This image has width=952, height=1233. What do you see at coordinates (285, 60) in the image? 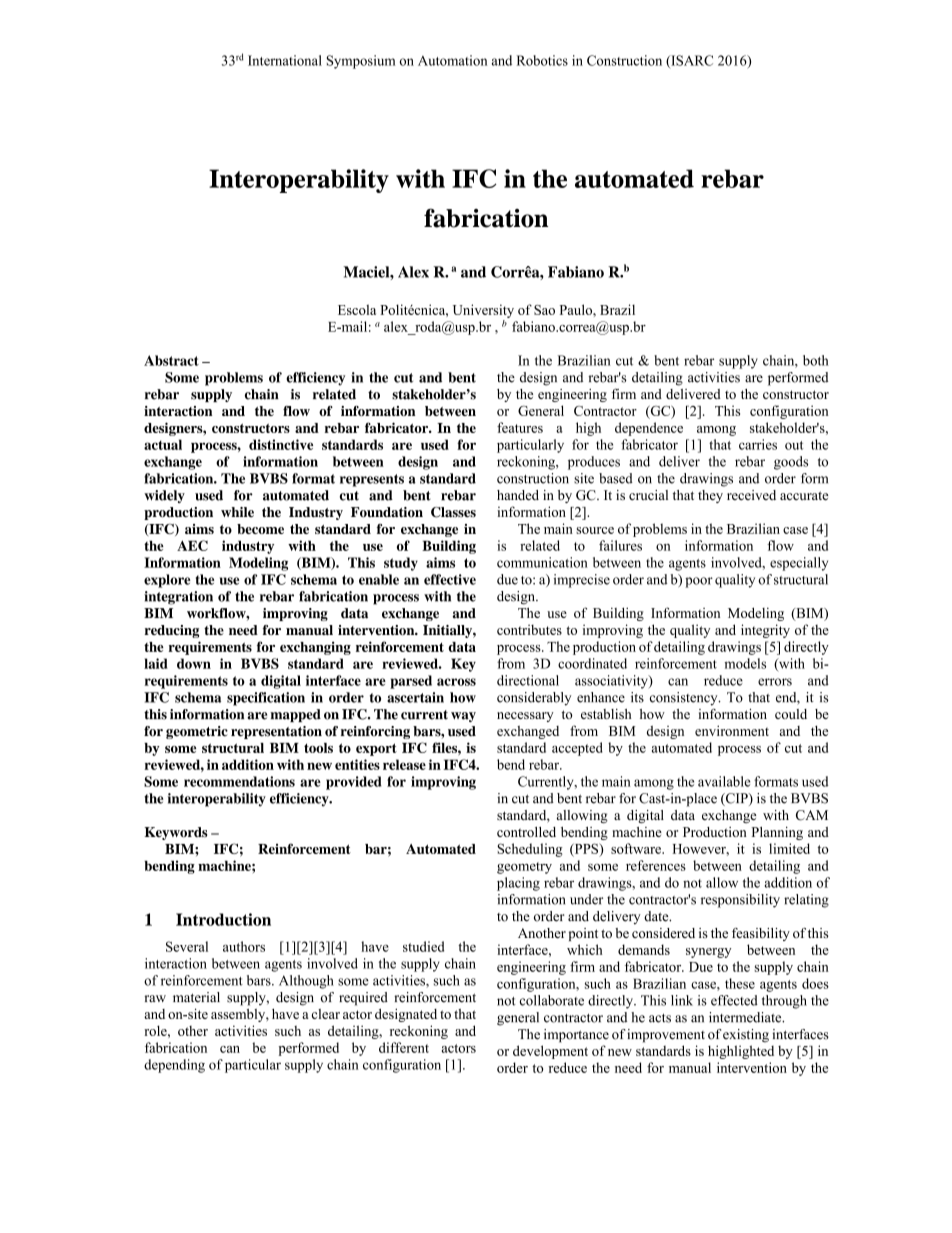
I see `International` at bounding box center [285, 60].
